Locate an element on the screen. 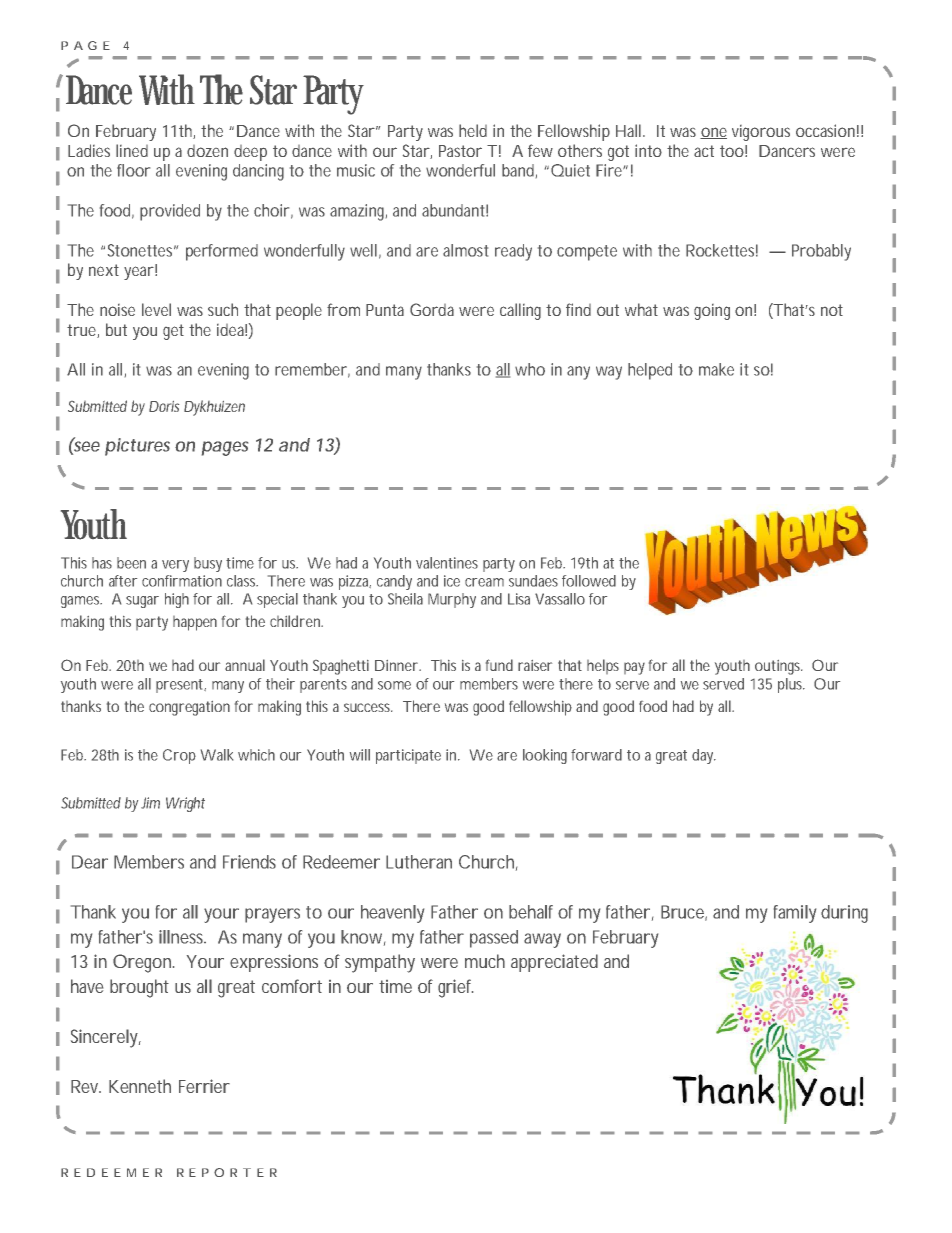 This screenshot has height=1233, width=952. Murphy is located at coordinates (452, 600).
